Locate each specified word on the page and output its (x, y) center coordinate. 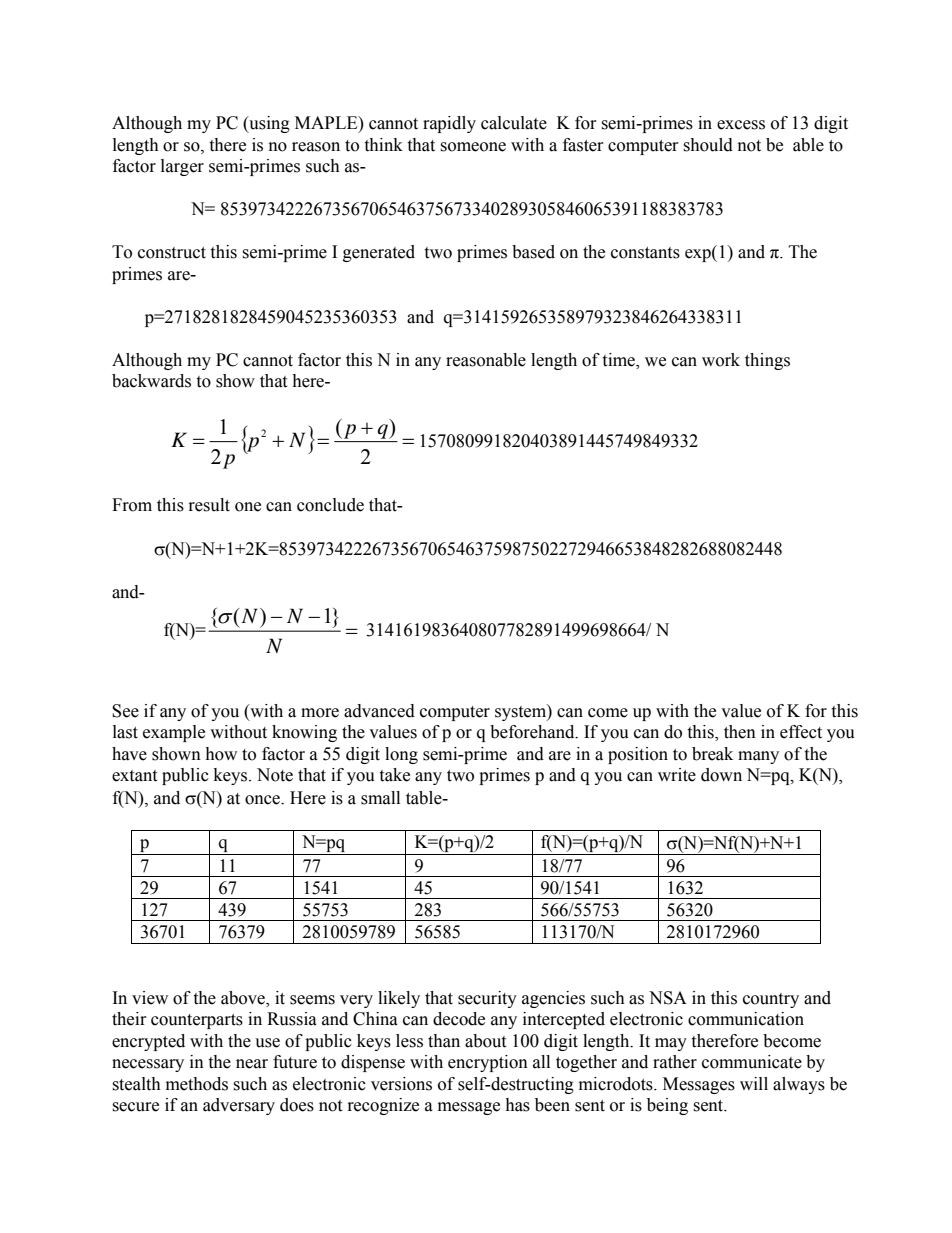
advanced (379, 711)
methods (197, 1084)
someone (473, 147)
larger (182, 167)
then (740, 732)
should (708, 145)
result (209, 505)
